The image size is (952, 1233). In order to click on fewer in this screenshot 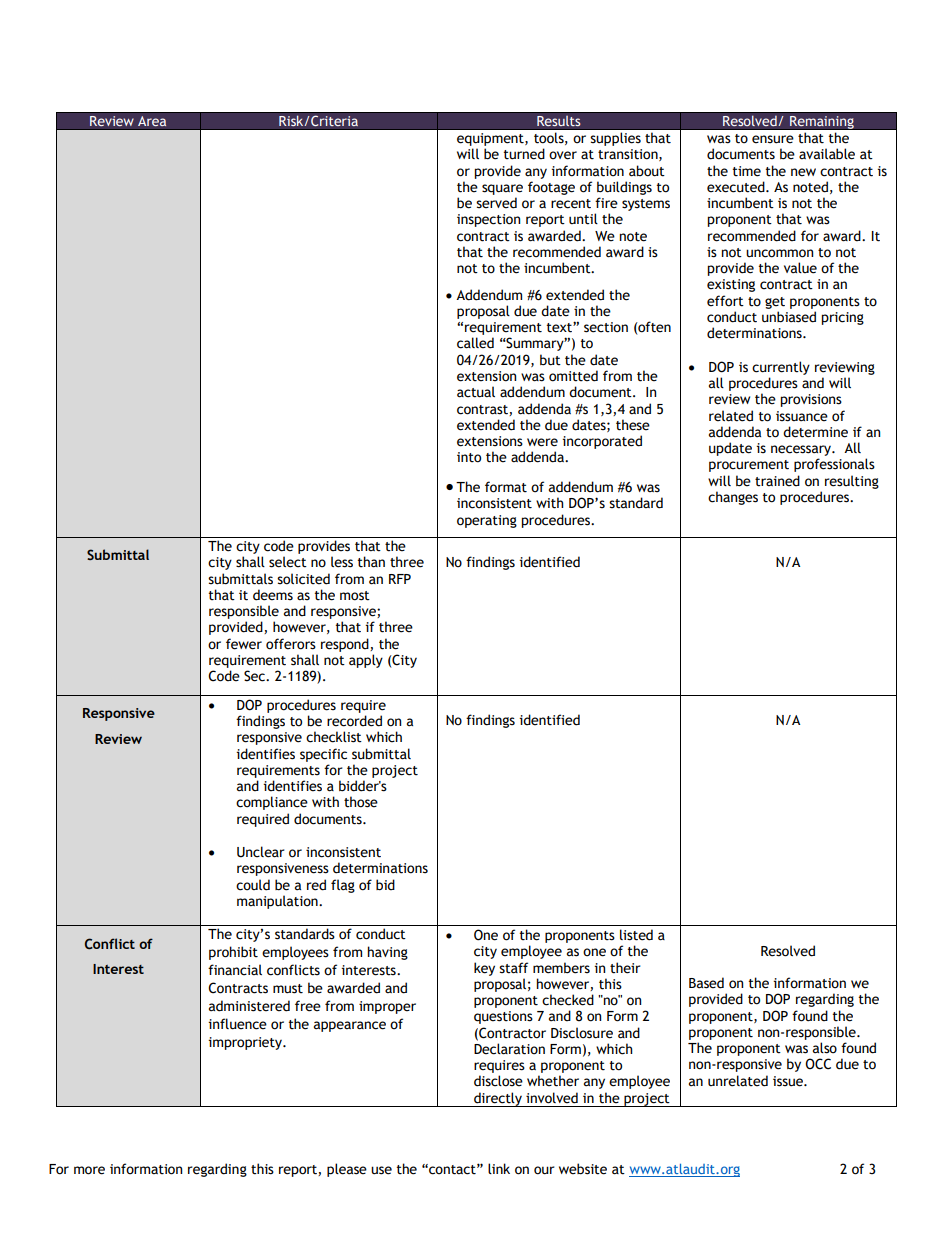, I will do `click(244, 644)`.
